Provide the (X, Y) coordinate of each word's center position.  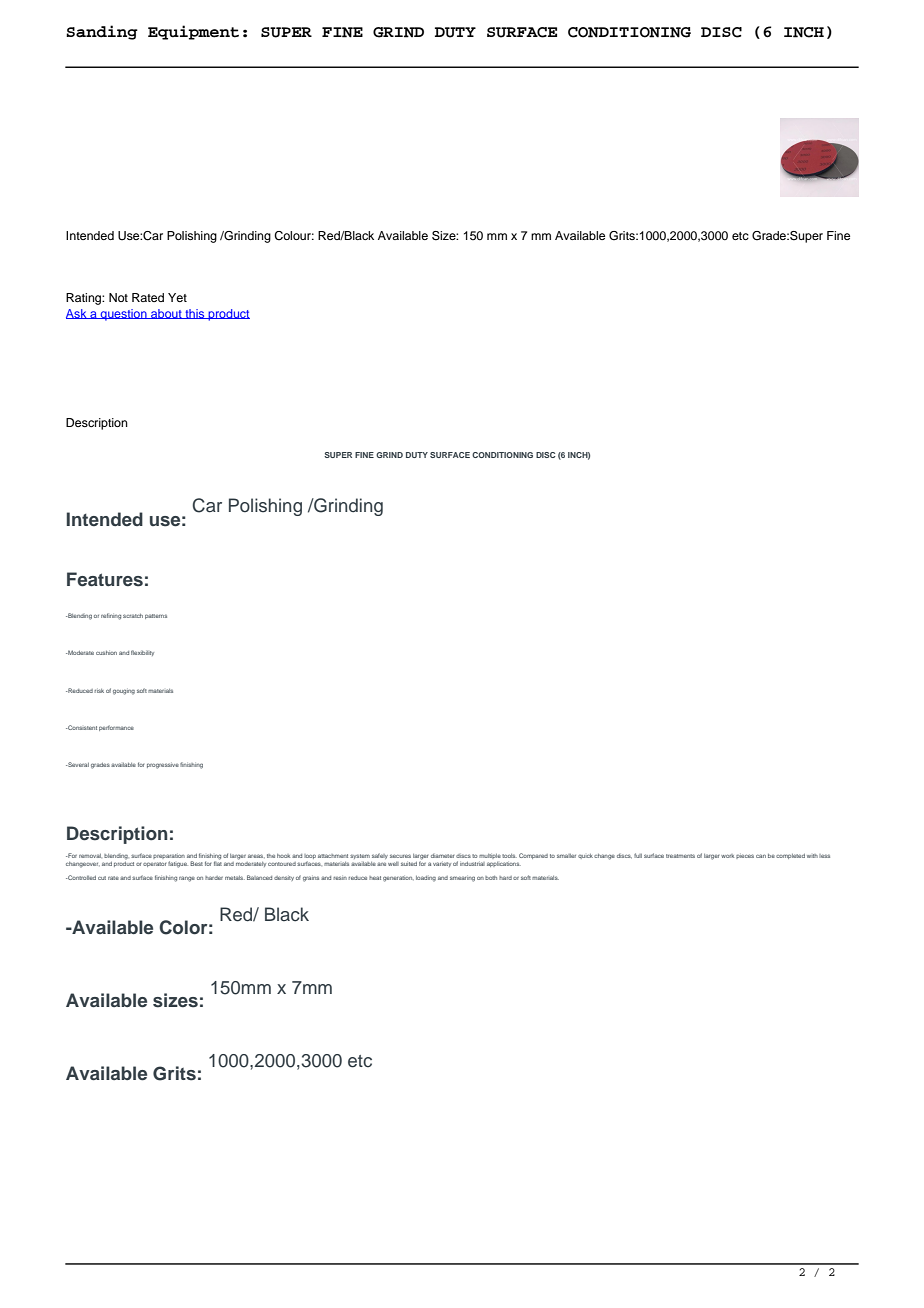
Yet (177, 297)
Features (105, 579)
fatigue (178, 864)
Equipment (193, 32)
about (166, 314)
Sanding (102, 32)
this (195, 314)
